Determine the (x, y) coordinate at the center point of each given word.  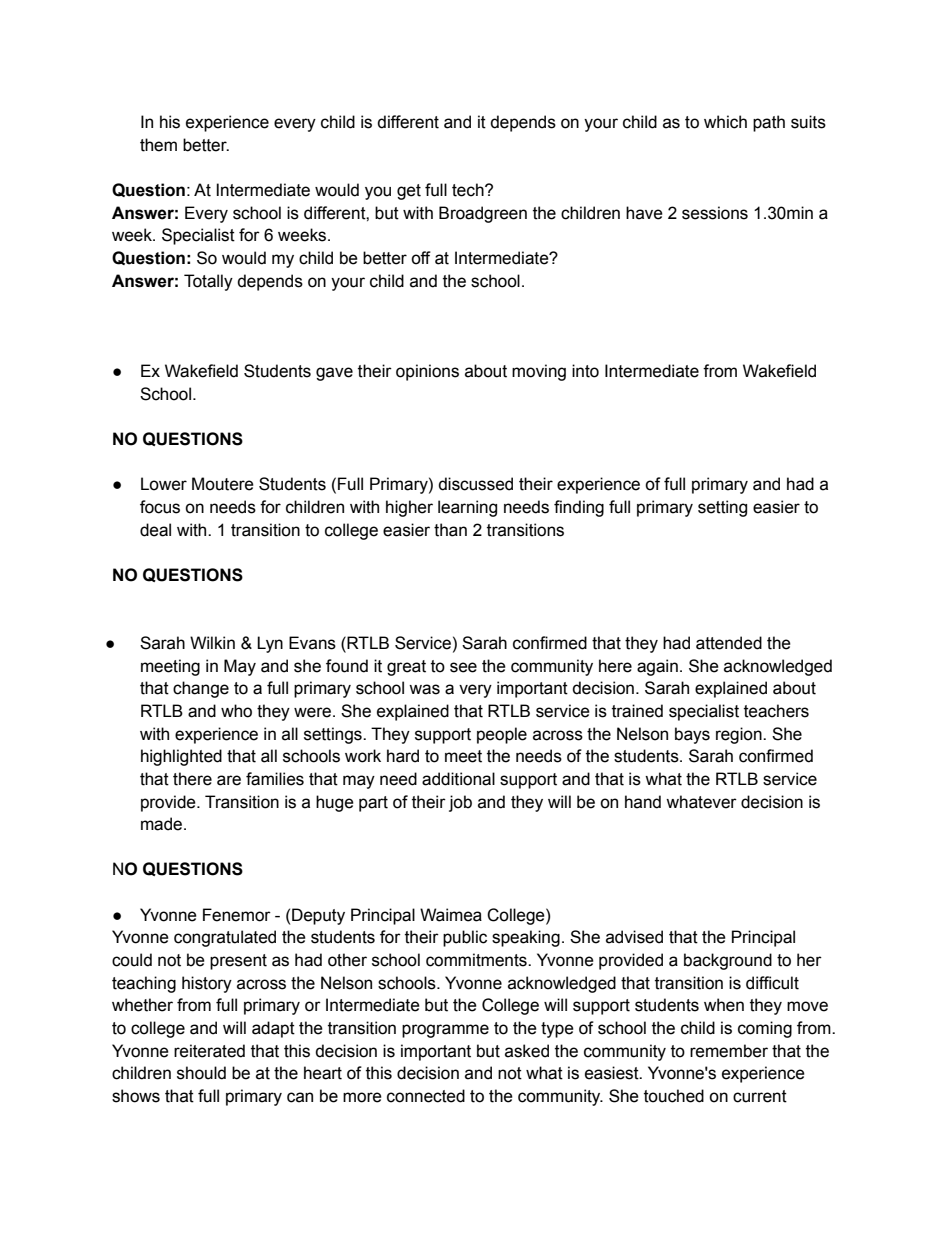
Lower (164, 484)
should (201, 1073)
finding (579, 508)
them (158, 145)
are (229, 780)
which (725, 122)
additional (458, 779)
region (740, 735)
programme (445, 1031)
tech (469, 190)
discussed (475, 484)
